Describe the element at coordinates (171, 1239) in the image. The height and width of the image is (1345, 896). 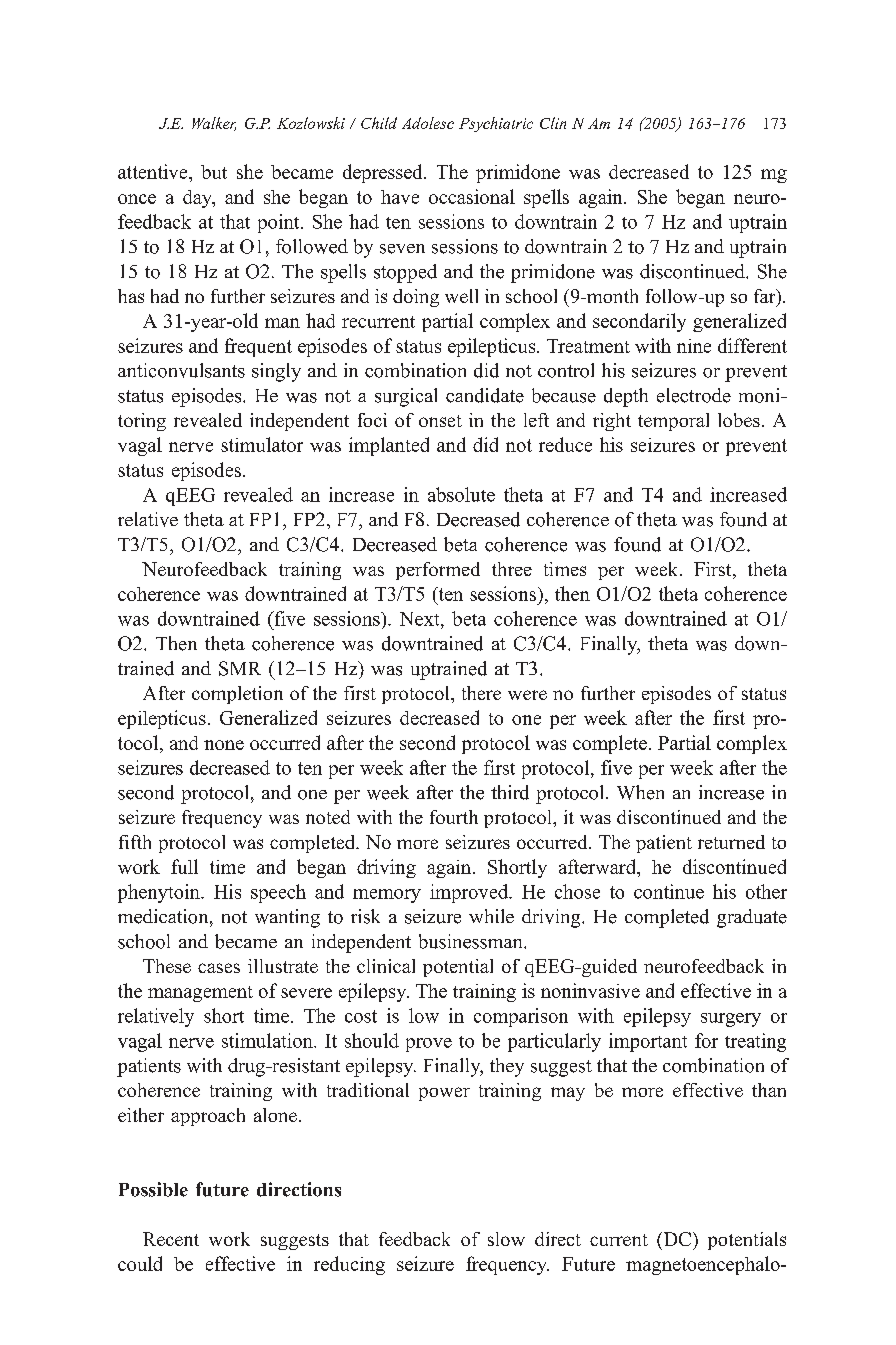
I see `Recent` at that location.
